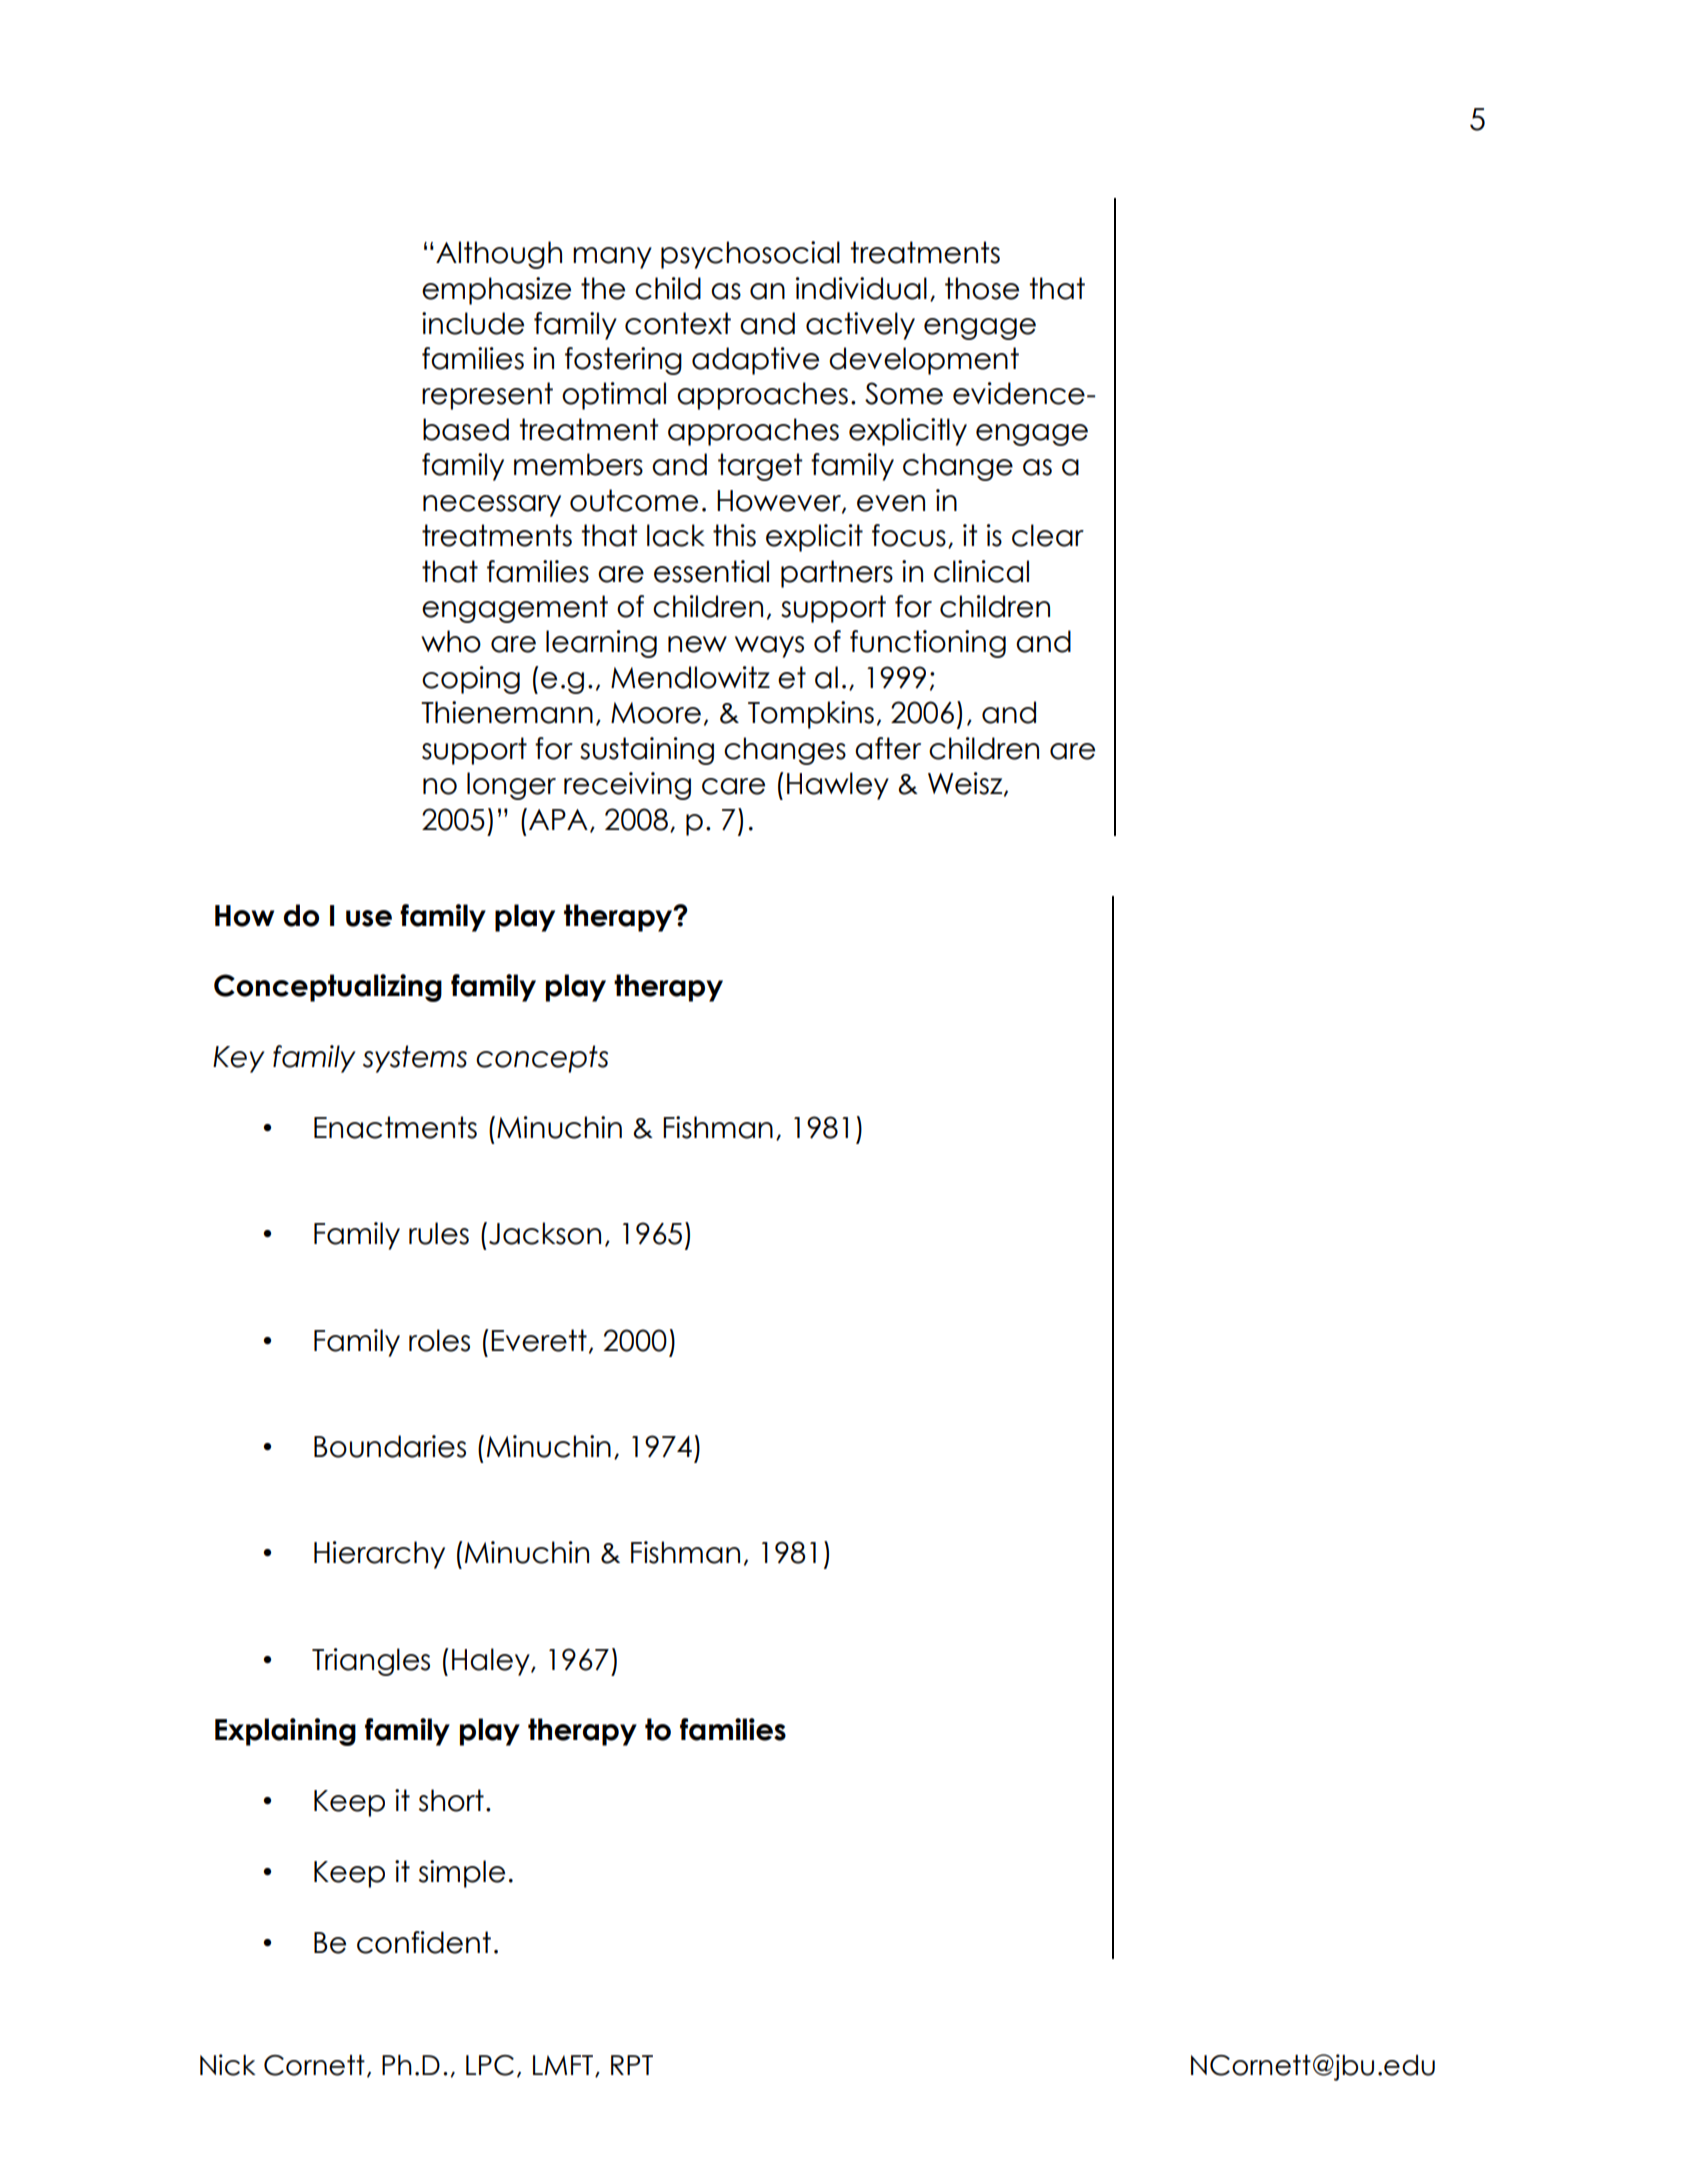 The height and width of the screenshot is (2179, 1684). I want to click on Enactments, so click(395, 1127).
